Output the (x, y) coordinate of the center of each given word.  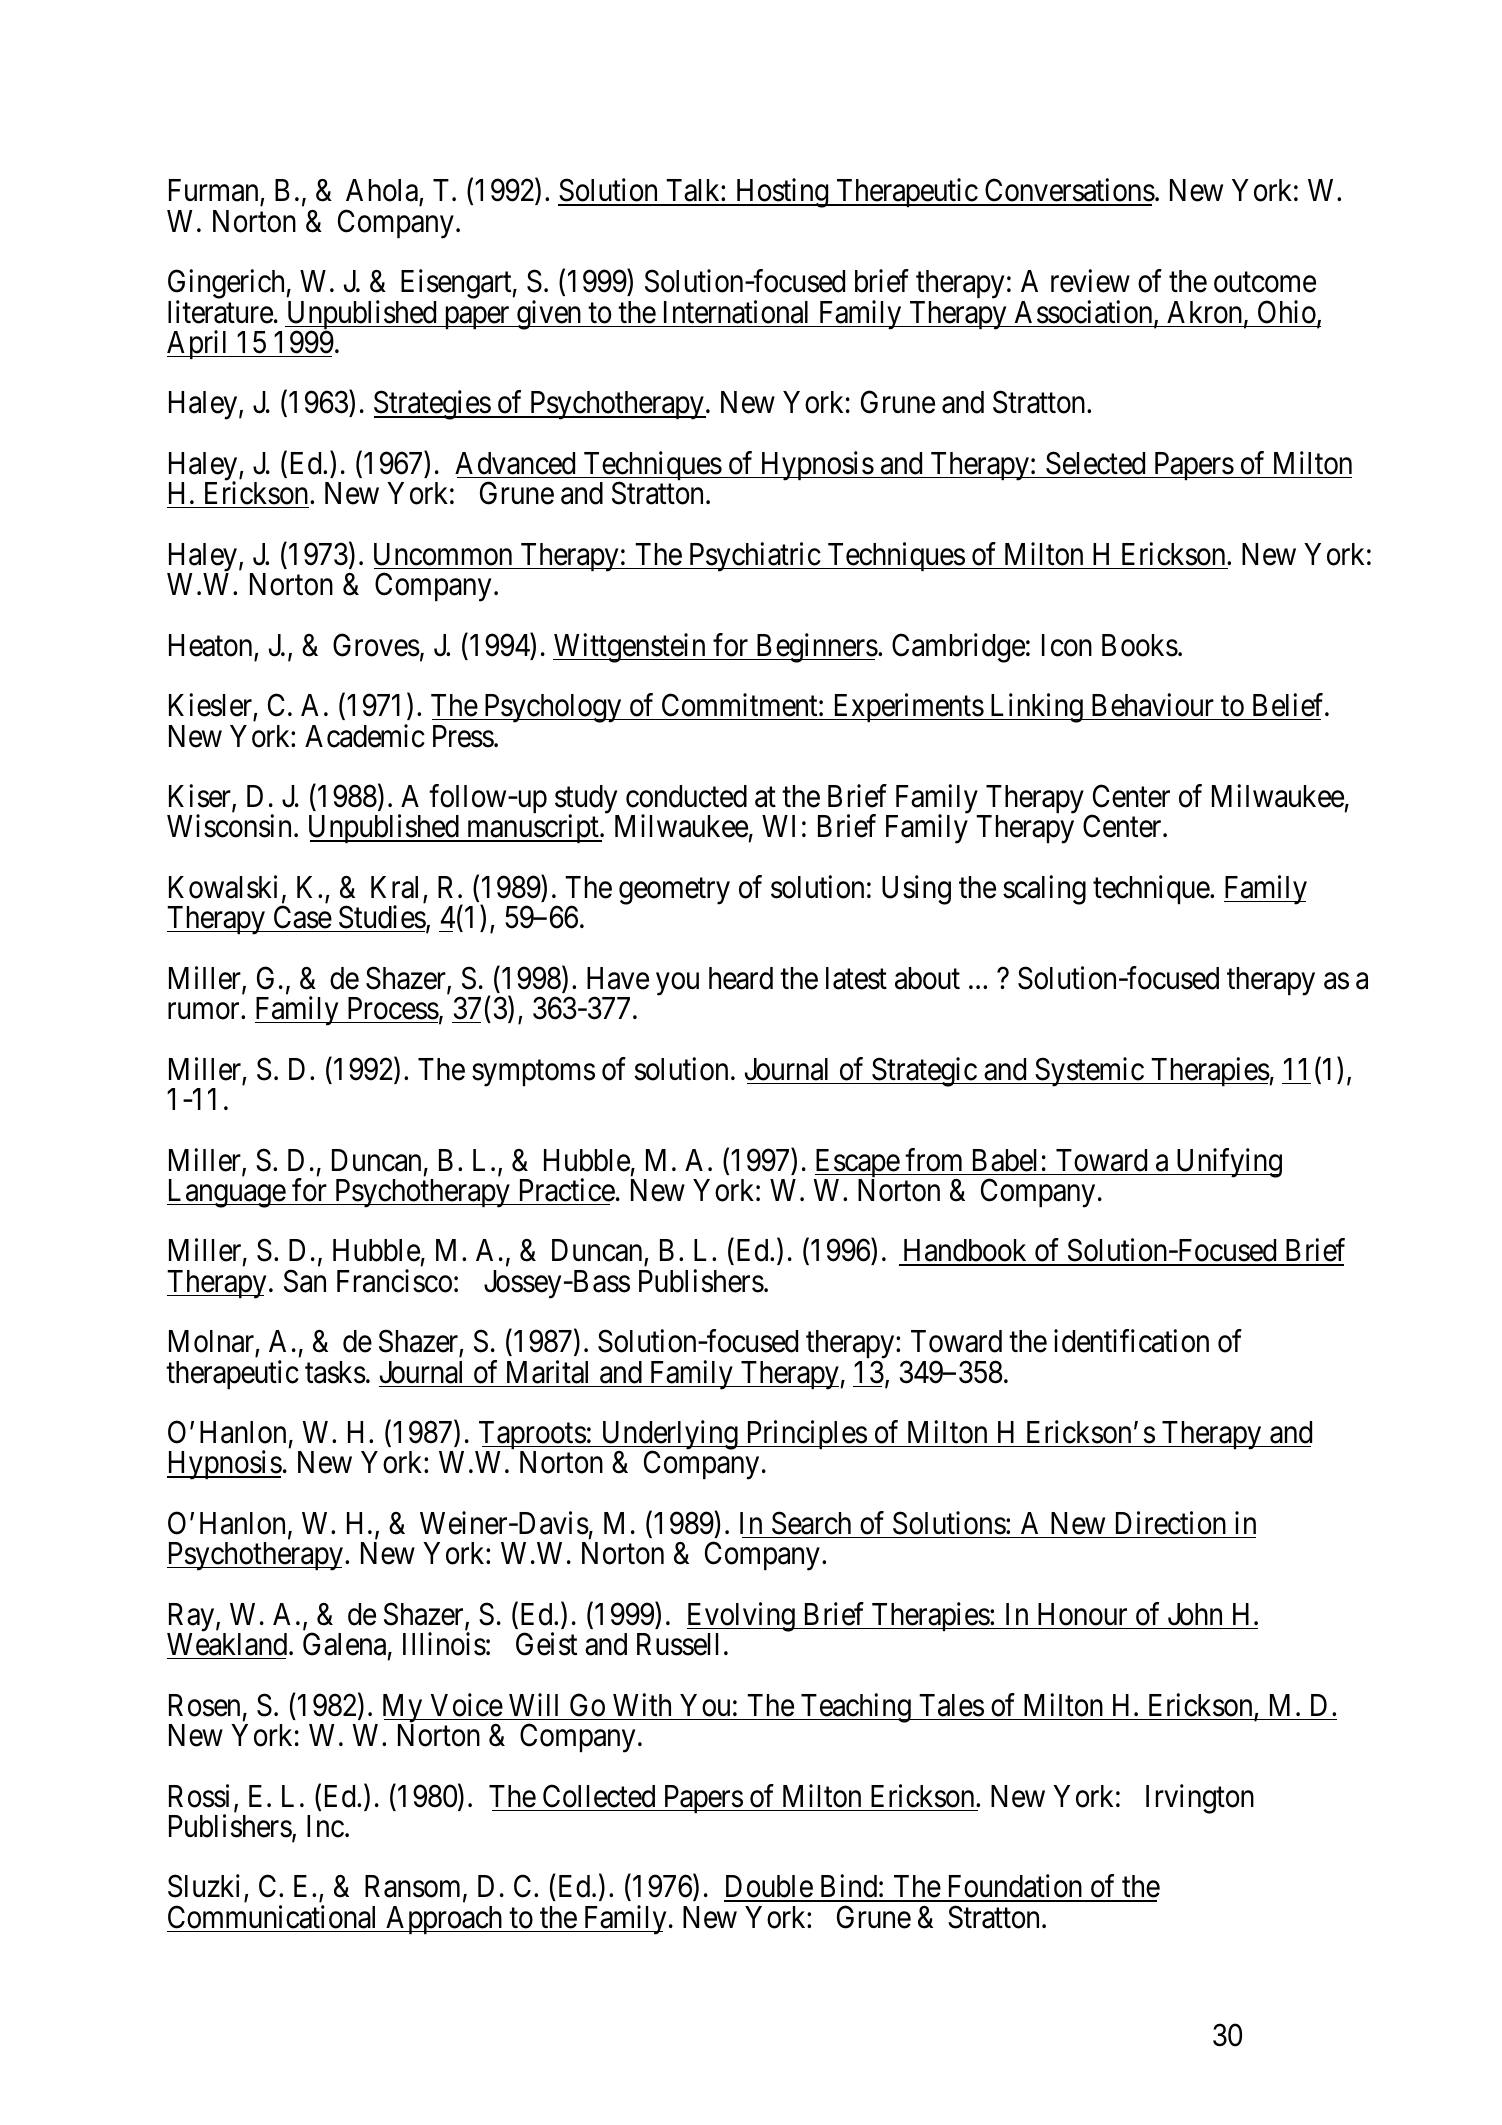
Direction (1171, 1523)
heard (741, 978)
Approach (444, 1920)
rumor (205, 1011)
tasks (335, 1372)
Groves (376, 645)
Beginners (816, 648)
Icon (1067, 645)
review (1090, 281)
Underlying (669, 1436)
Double (769, 1888)
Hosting (782, 193)
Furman (215, 192)
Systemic (1089, 1072)
